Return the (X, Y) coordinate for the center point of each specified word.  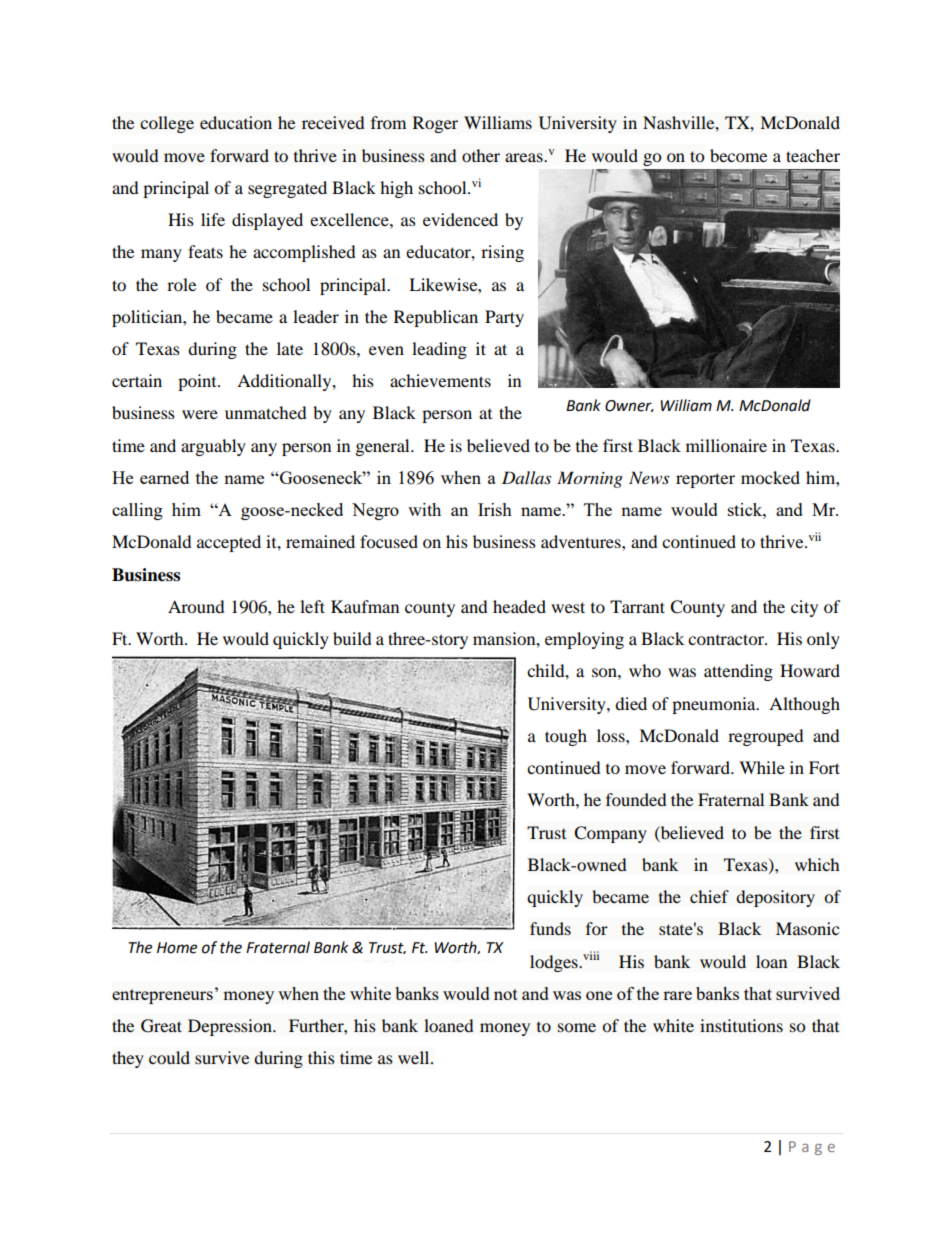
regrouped (766, 737)
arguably (213, 447)
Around (196, 606)
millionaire (726, 445)
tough (566, 737)
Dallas (526, 477)
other (481, 155)
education (236, 122)
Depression (231, 1027)
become (738, 155)
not (506, 994)
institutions (741, 1025)
